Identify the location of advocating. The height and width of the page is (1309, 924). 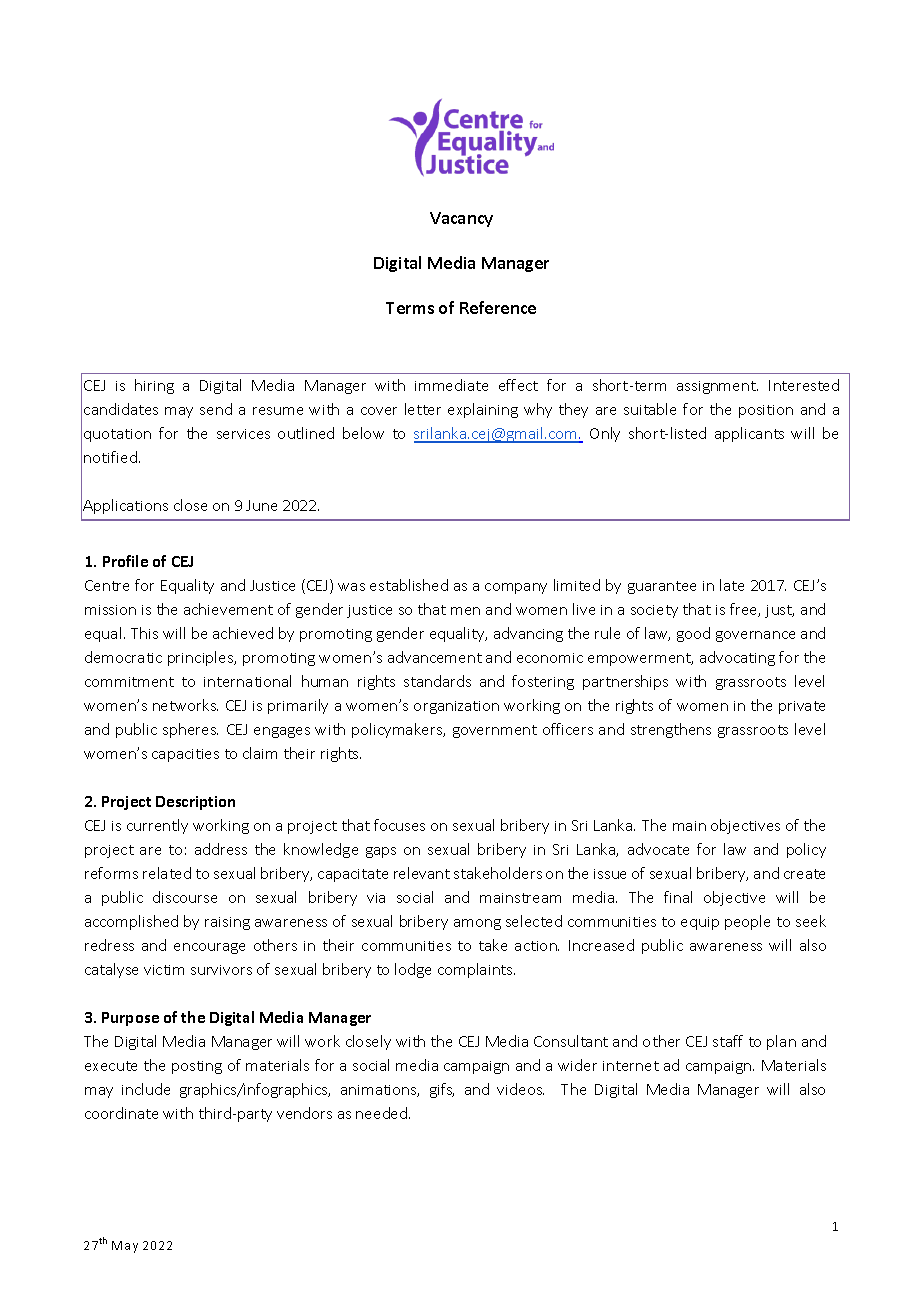
(737, 658).
